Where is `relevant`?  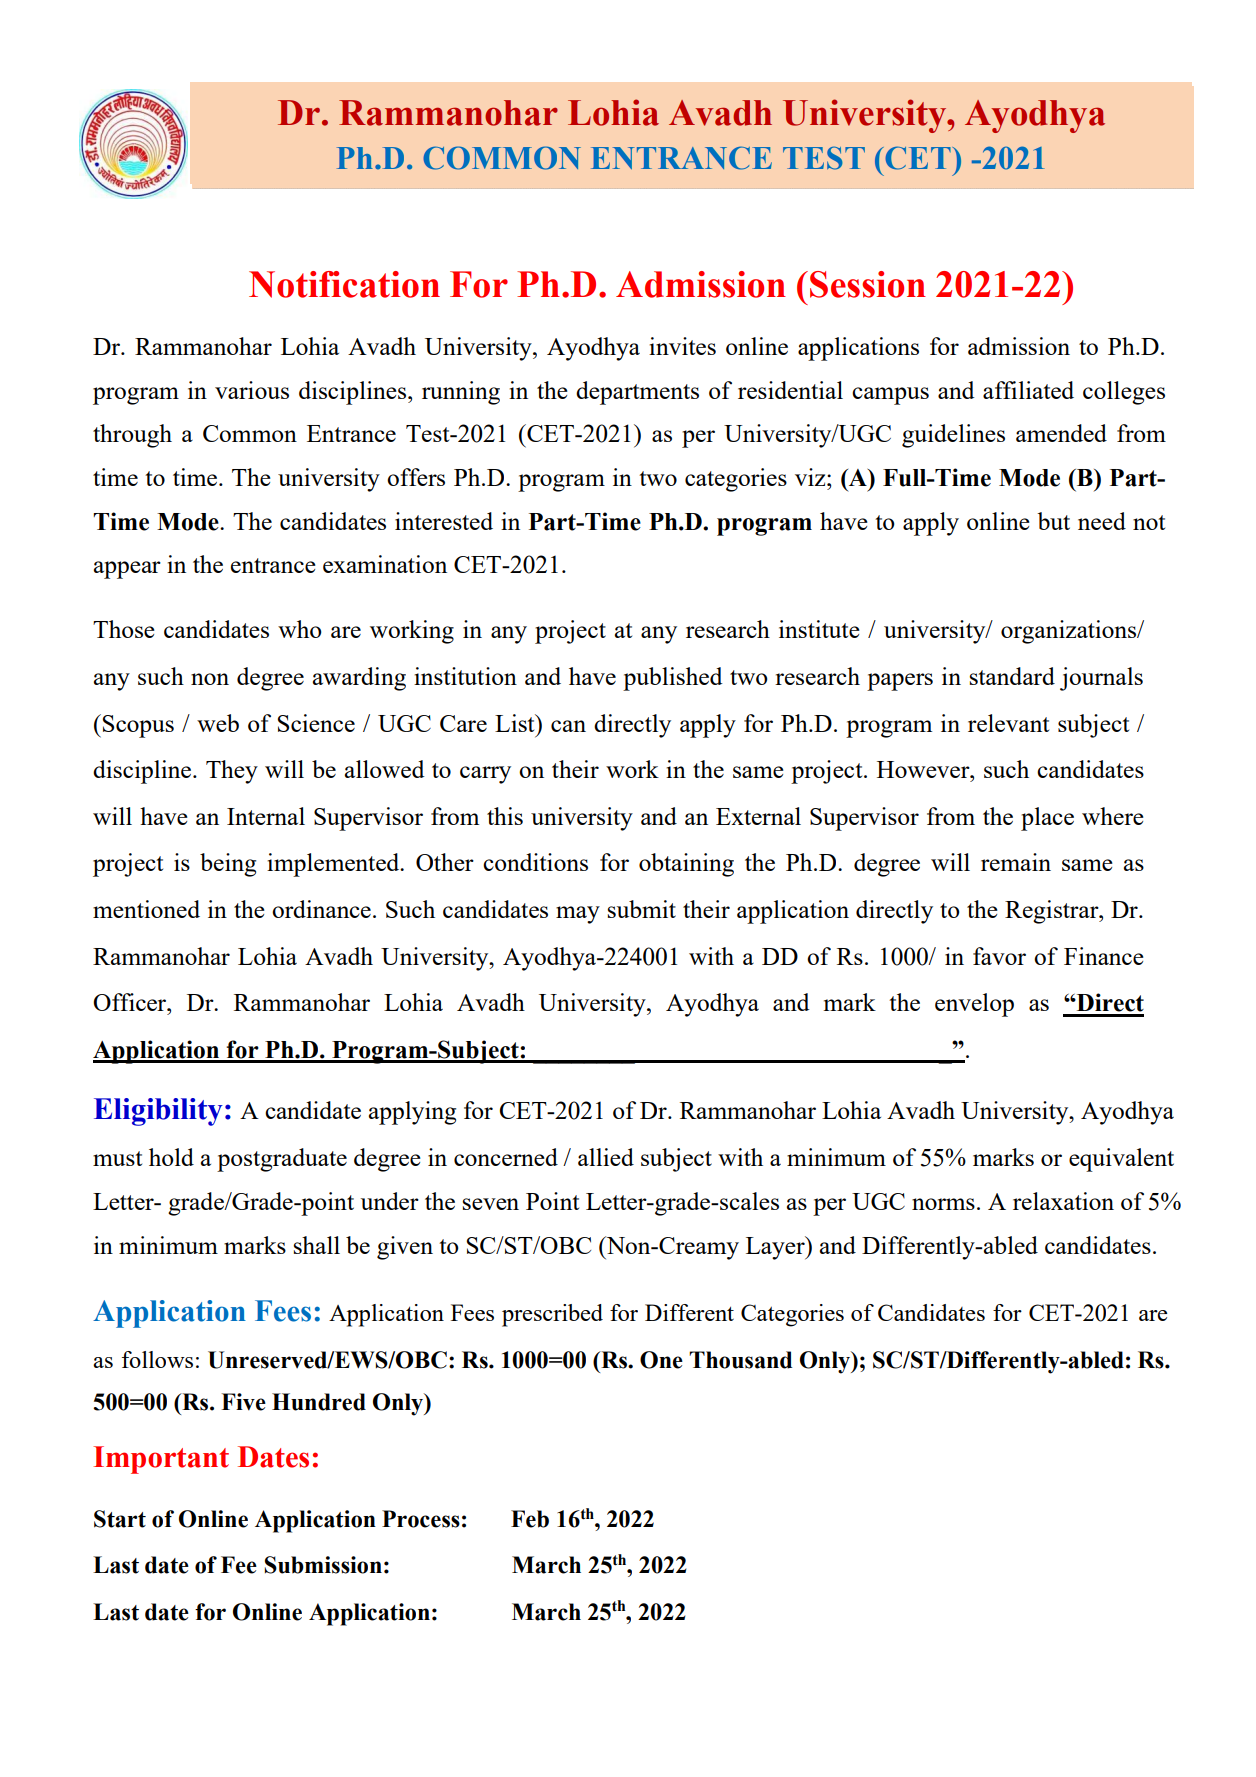
relevant is located at coordinates (1008, 723).
